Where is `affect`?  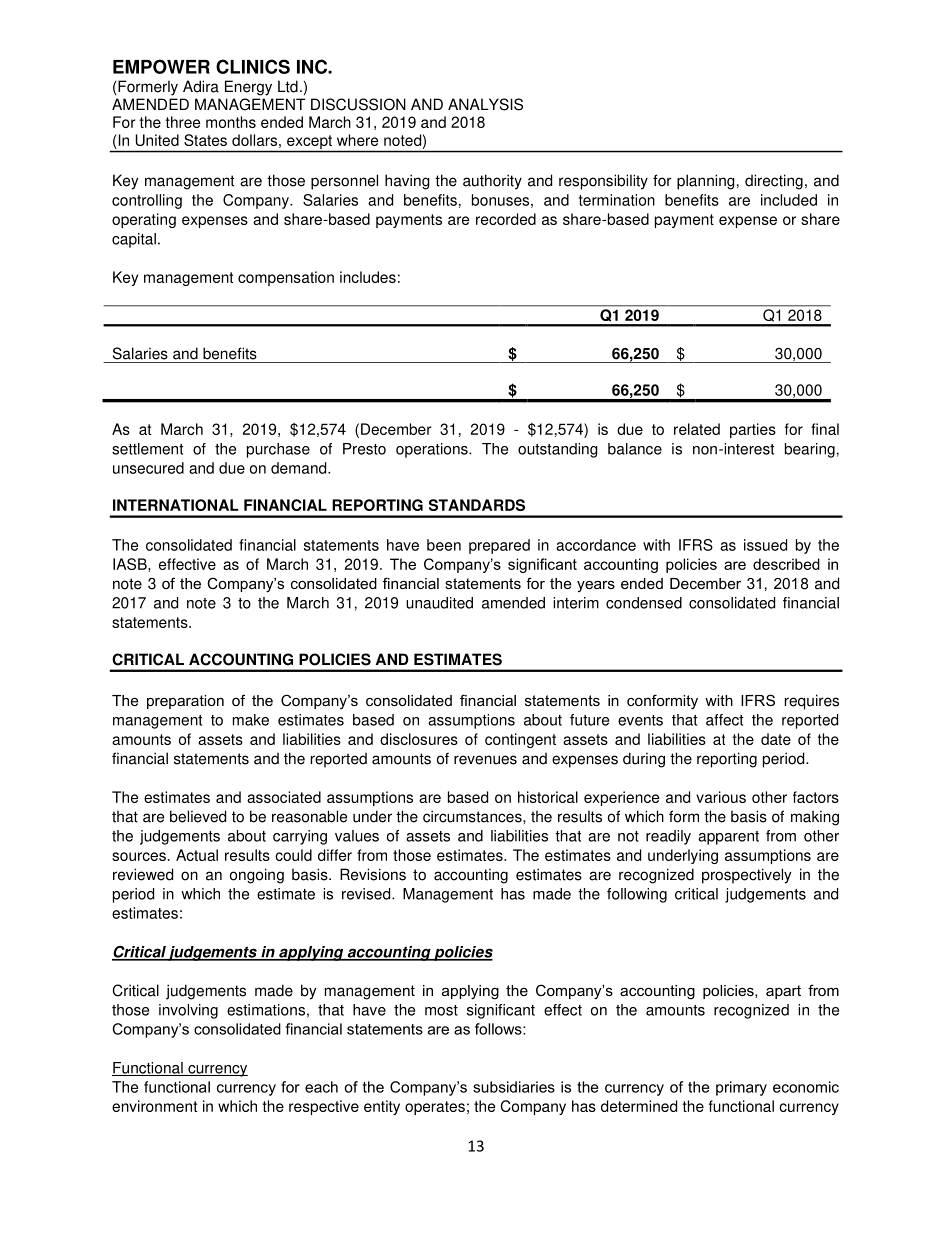
affect is located at coordinates (724, 720).
